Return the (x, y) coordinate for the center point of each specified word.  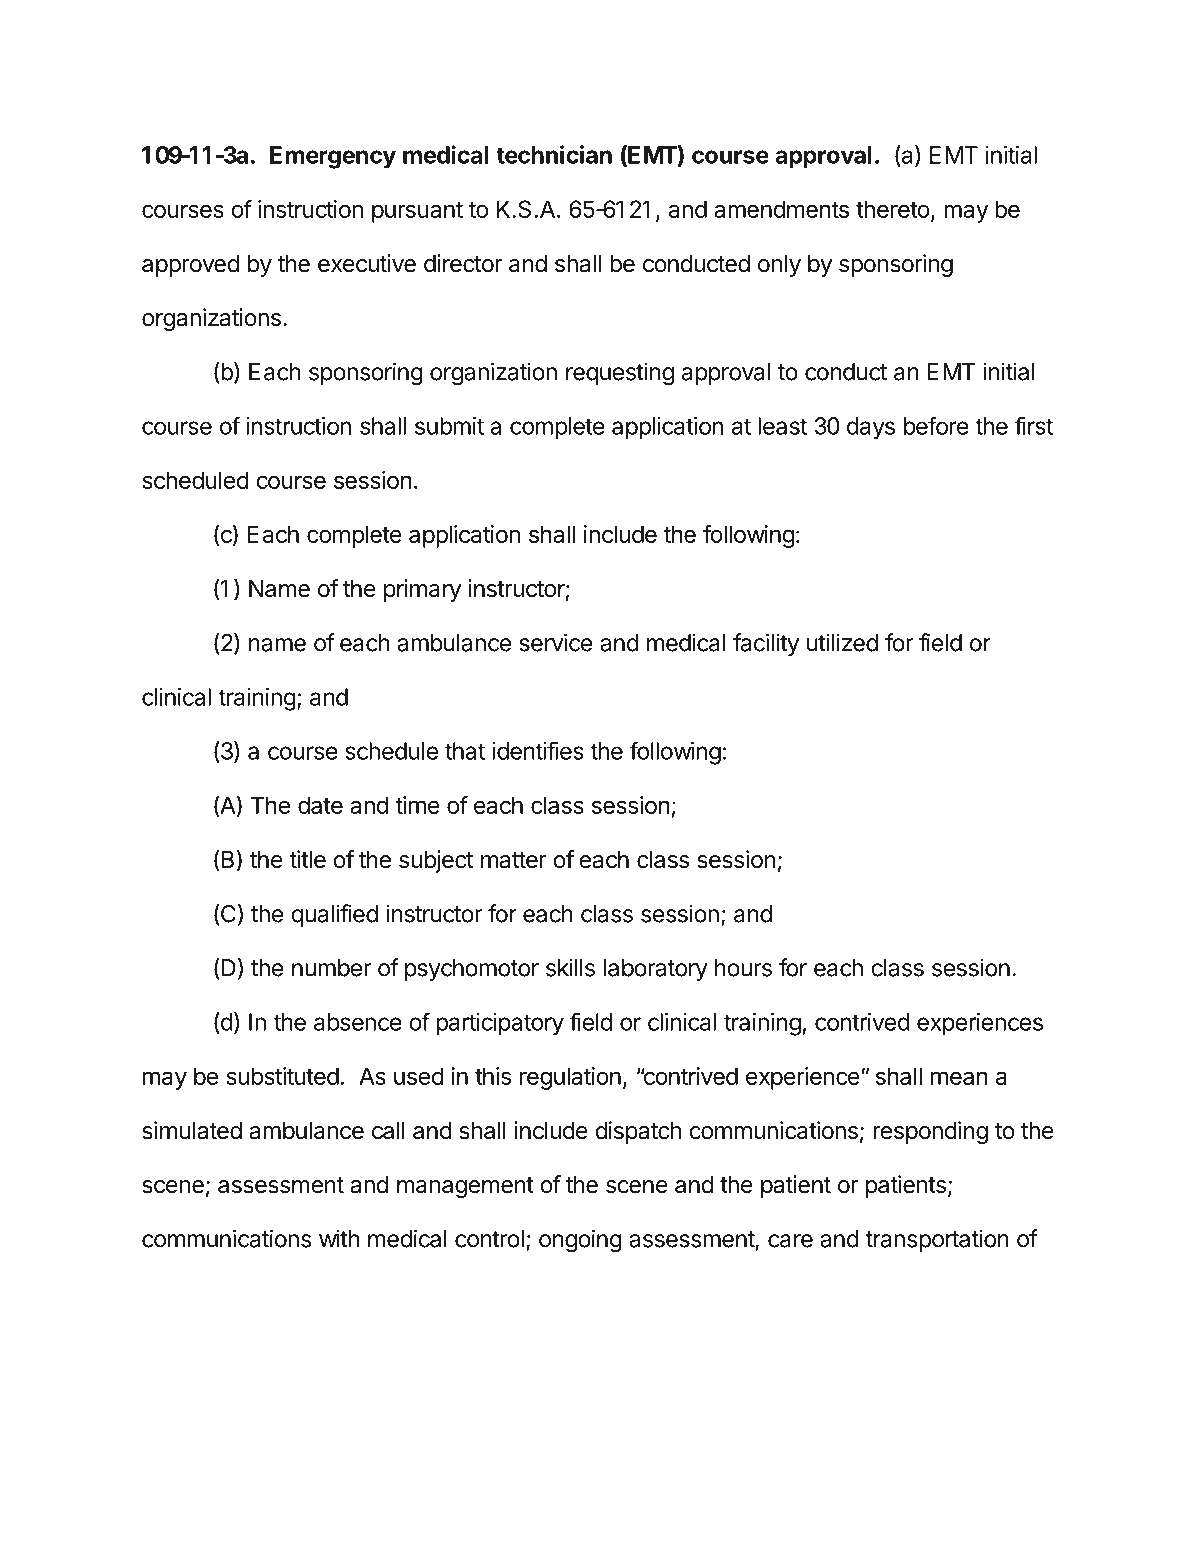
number (331, 968)
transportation (937, 1240)
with (339, 1238)
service (556, 642)
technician (554, 154)
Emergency (333, 157)
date (320, 805)
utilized (842, 642)
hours (743, 968)
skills (570, 967)
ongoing (580, 1241)
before (936, 425)
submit (449, 426)
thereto (893, 209)
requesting (620, 374)
